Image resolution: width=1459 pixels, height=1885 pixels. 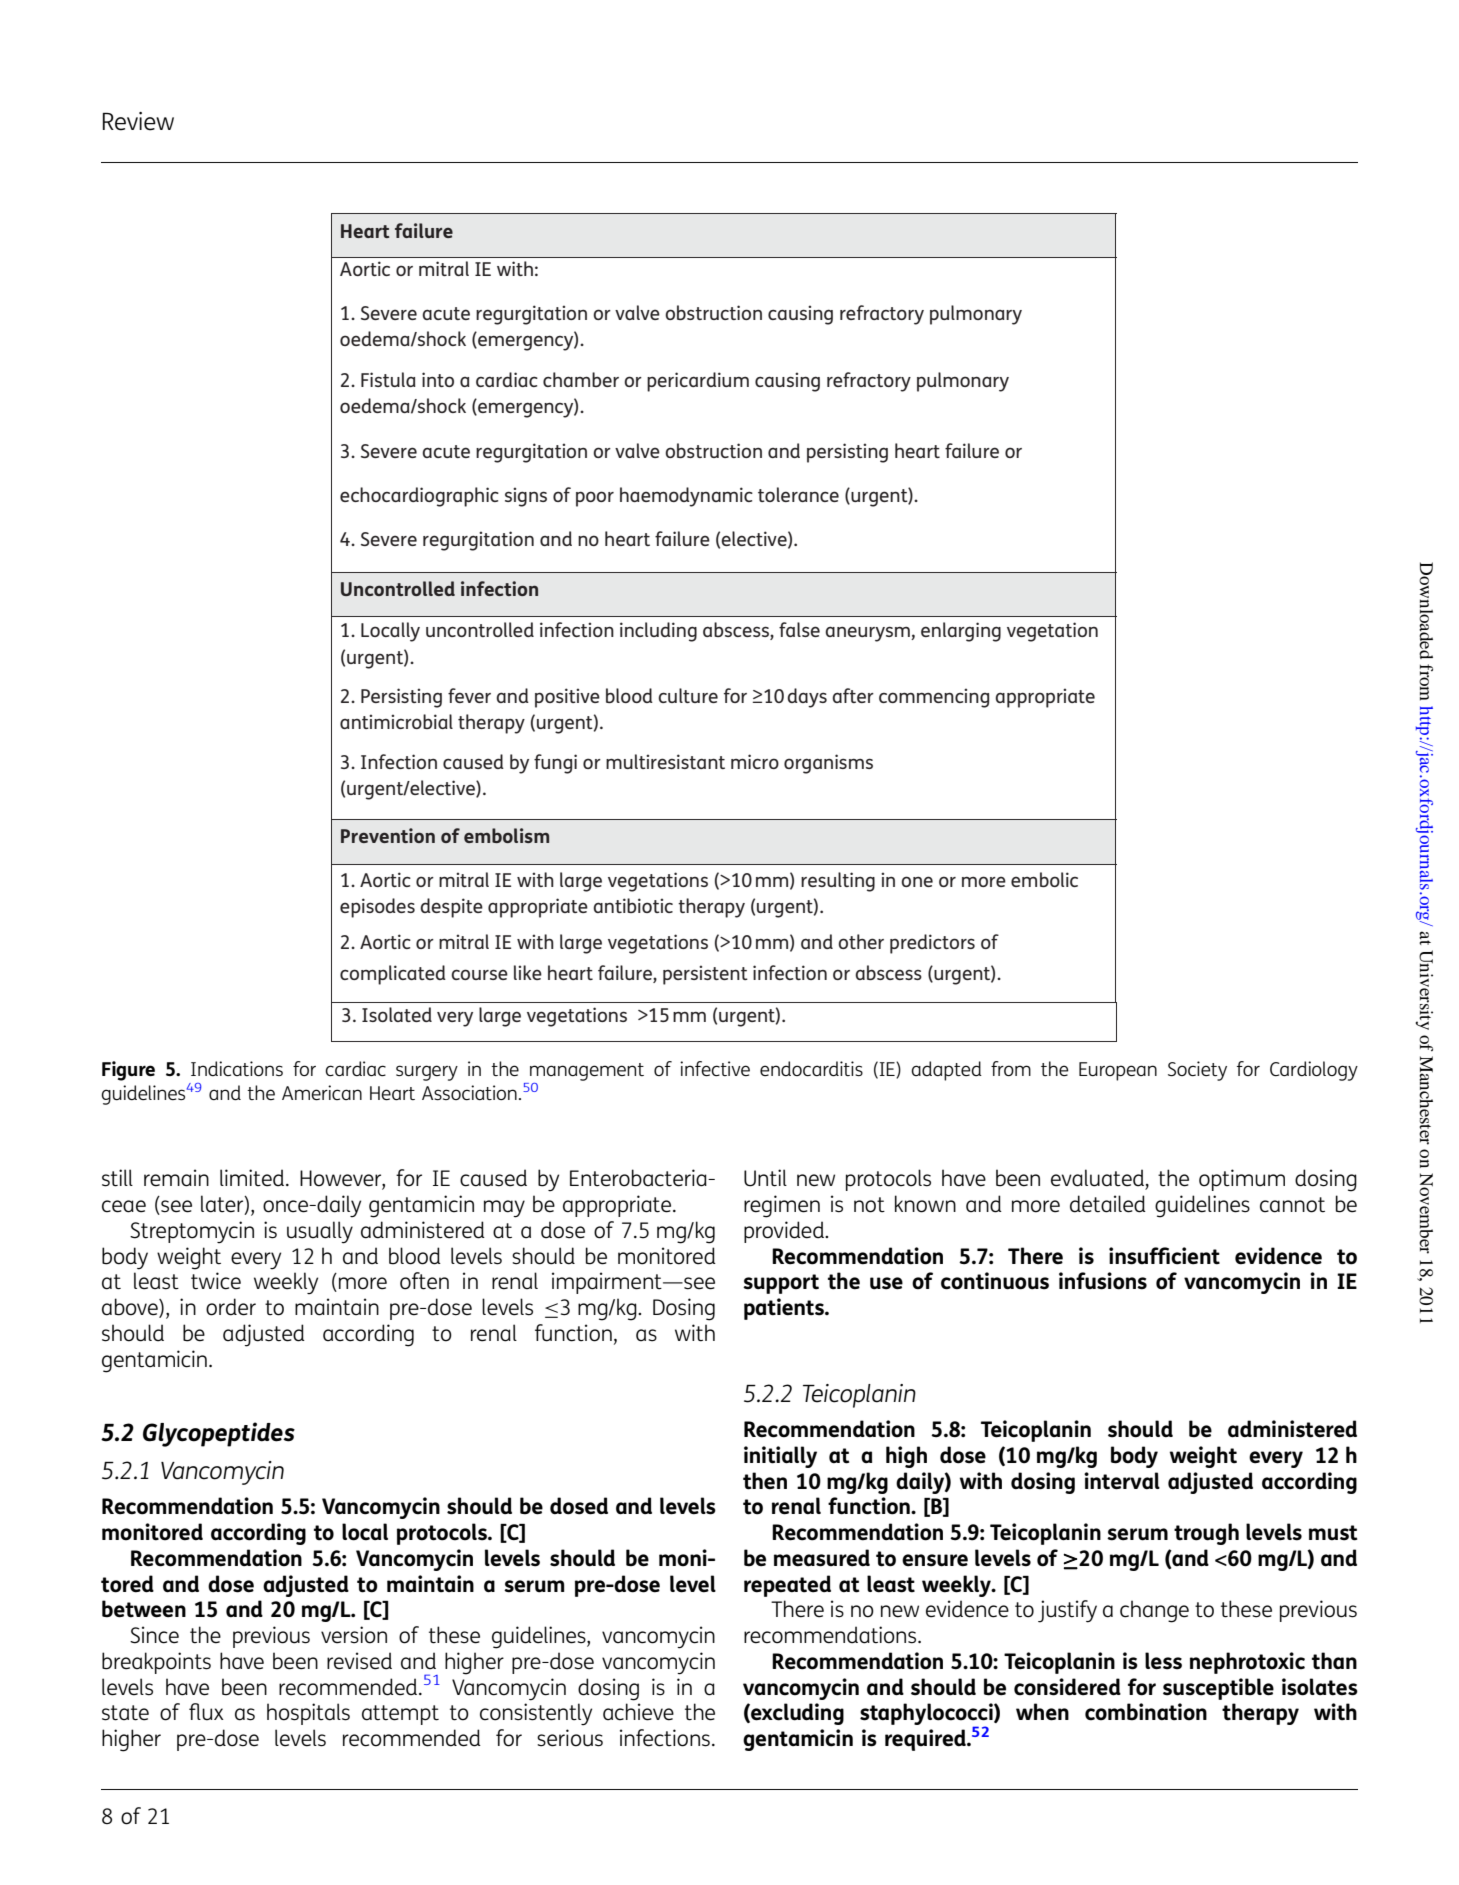 What do you see at coordinates (138, 121) in the screenshot?
I see `Review` at bounding box center [138, 121].
